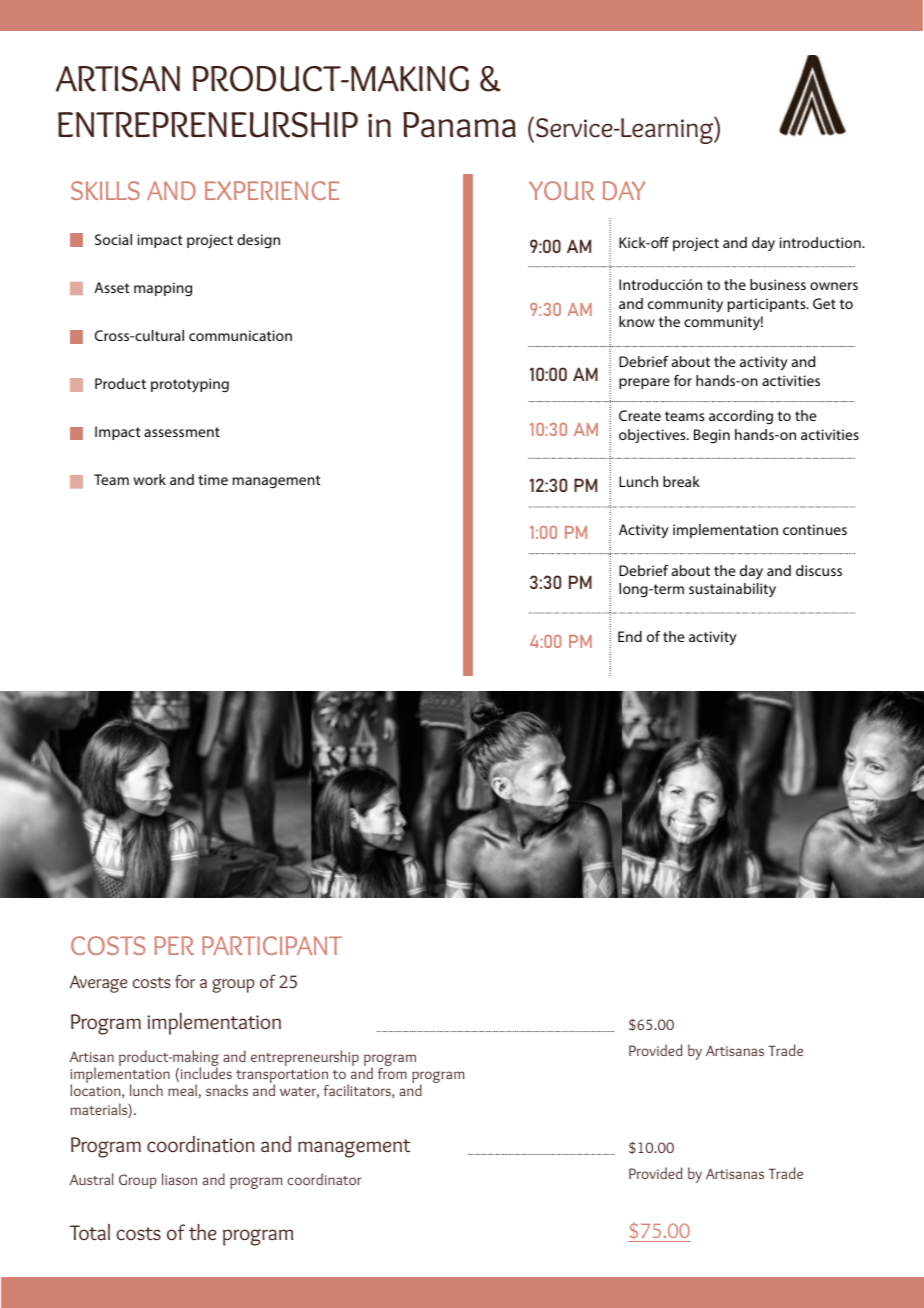  Describe the element at coordinates (732, 590) in the document. I see `sustainability` at that location.
